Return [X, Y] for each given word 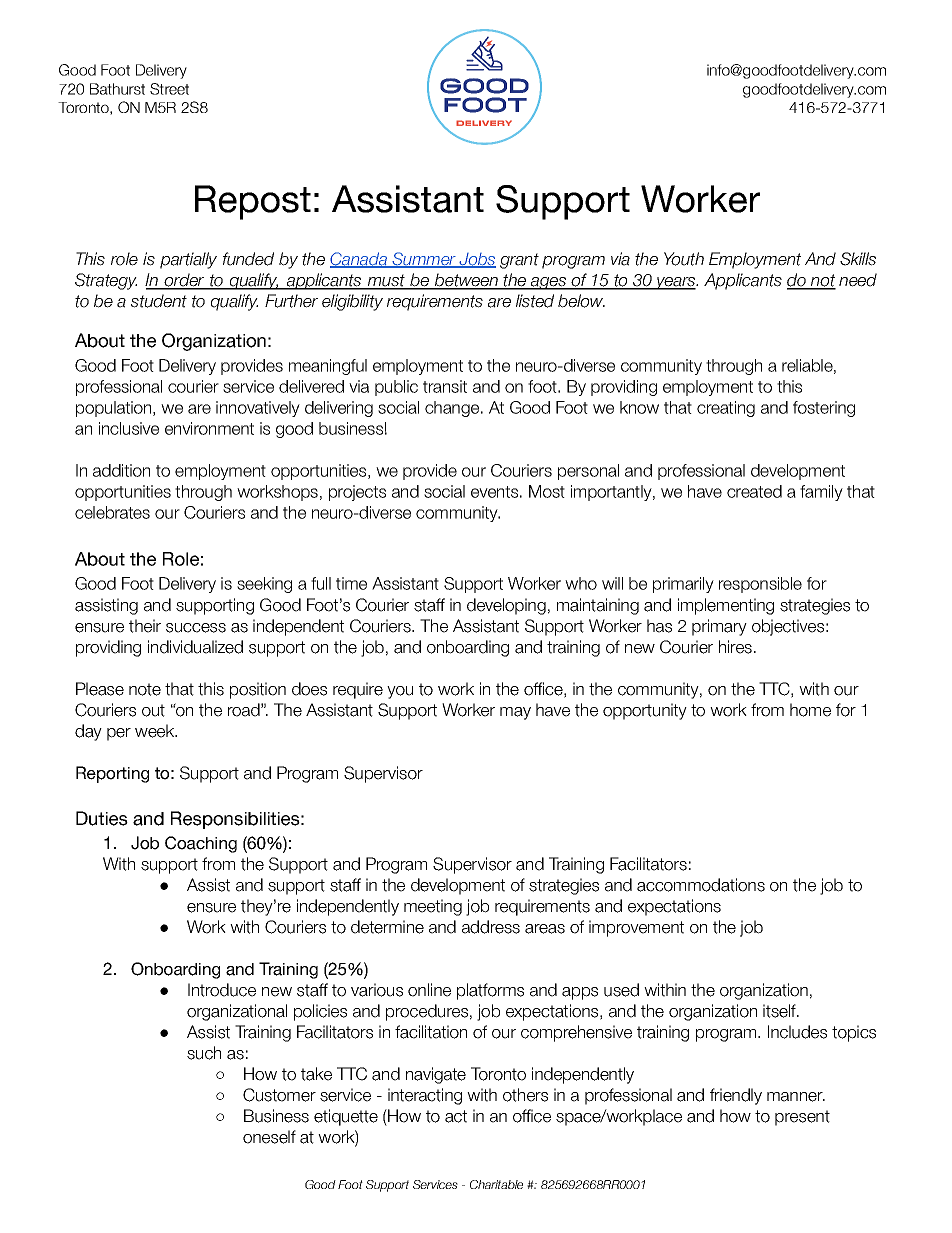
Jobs [476, 260]
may [515, 713]
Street [169, 89]
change [452, 409]
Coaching [201, 844]
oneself [269, 1137]
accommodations [701, 885]
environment [209, 428]
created [754, 491]
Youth [684, 259]
